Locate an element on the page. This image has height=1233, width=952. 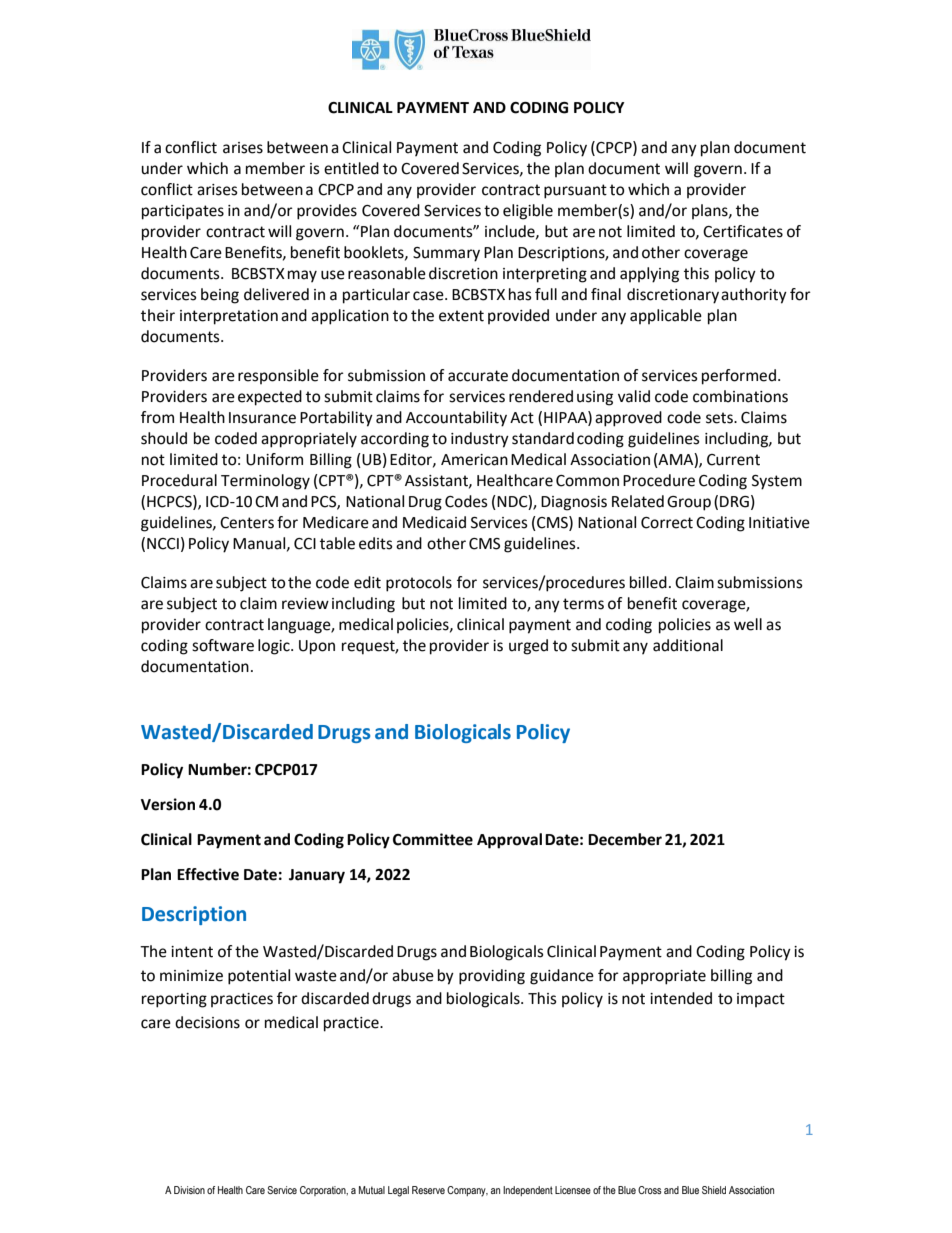
intent is located at coordinates (192, 952).
